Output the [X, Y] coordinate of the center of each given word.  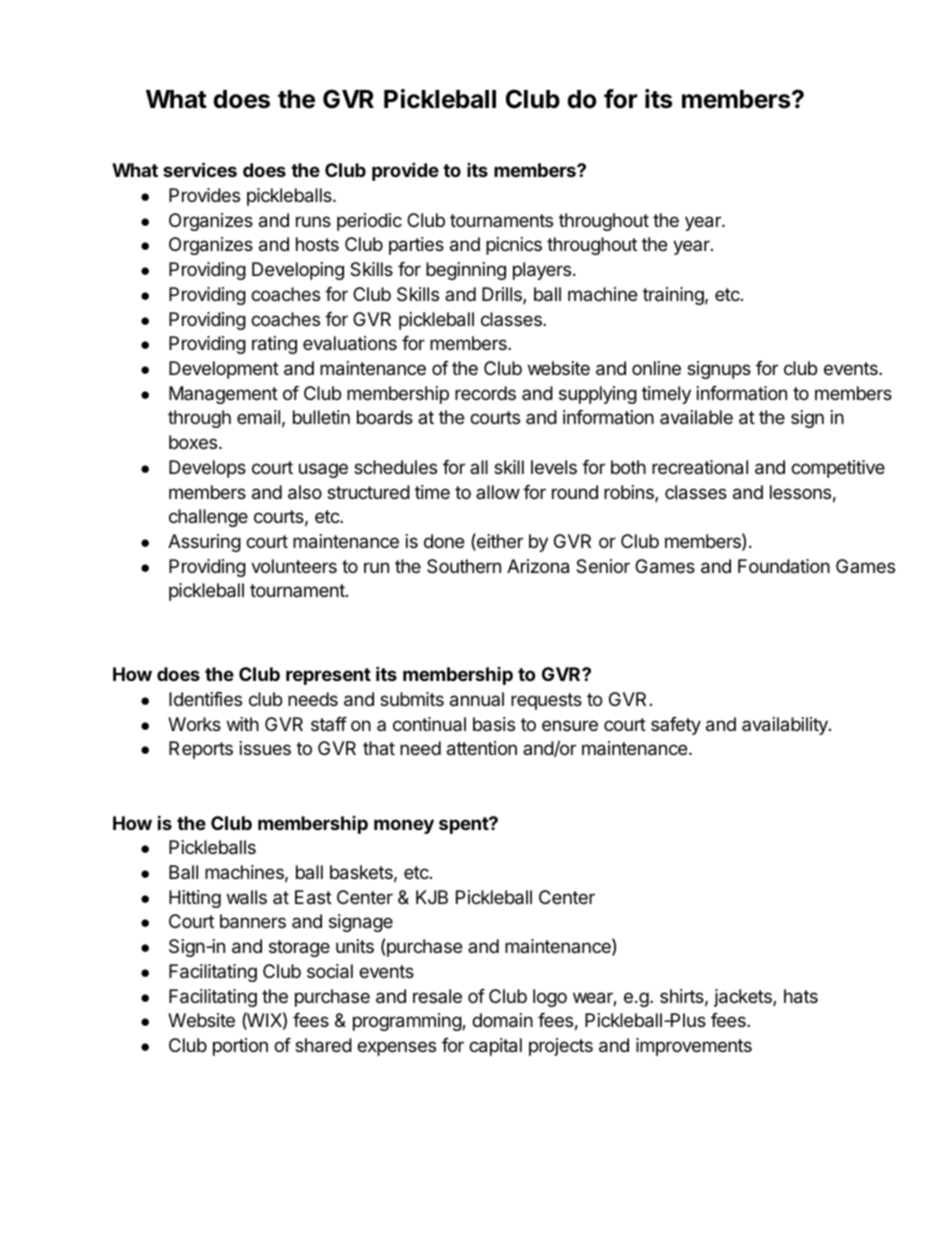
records [485, 393]
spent [464, 825]
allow [498, 492]
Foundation [784, 566]
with [243, 724]
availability [786, 726]
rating [274, 345]
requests [546, 701]
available [696, 417]
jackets [744, 998]
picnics [514, 246]
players [542, 271]
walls [247, 897]
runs [313, 221]
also [305, 492]
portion [240, 1047]
